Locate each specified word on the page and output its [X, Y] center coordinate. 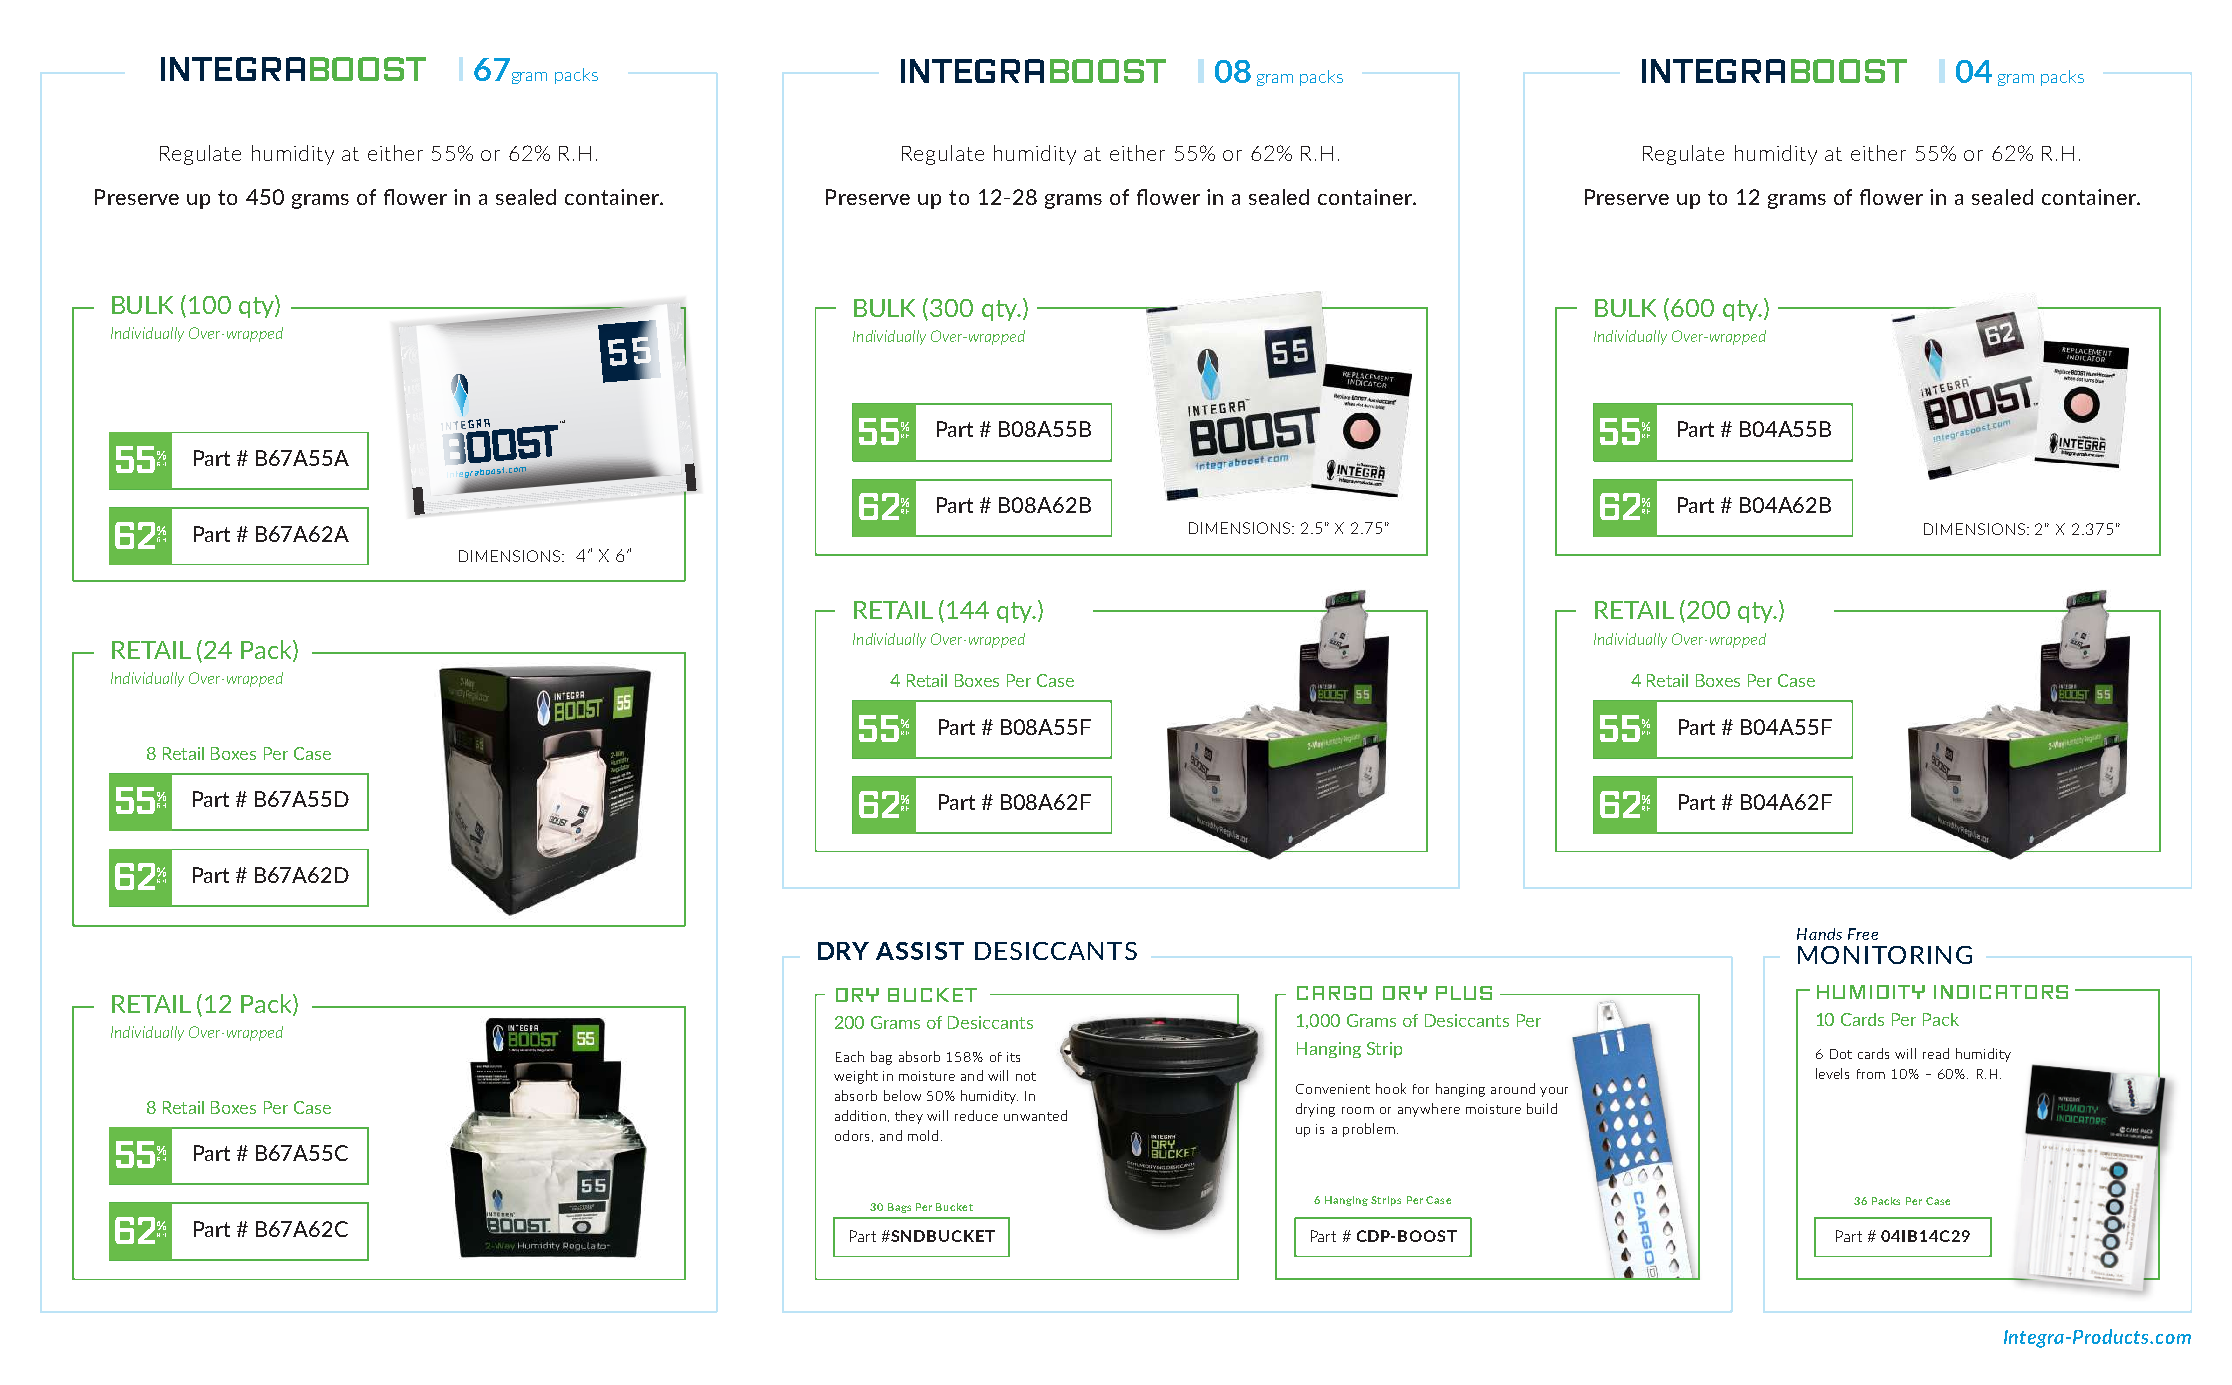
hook [1391, 1088]
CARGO [1334, 993]
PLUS [1464, 993]
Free [1863, 934]
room [1358, 1110]
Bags [899, 1208]
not [1026, 1076]
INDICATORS [2001, 992]
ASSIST [920, 951]
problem [1369, 1130]
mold [923, 1135]
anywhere [1429, 1110]
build [1542, 1108]
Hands [1819, 934]
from [1871, 1074]
